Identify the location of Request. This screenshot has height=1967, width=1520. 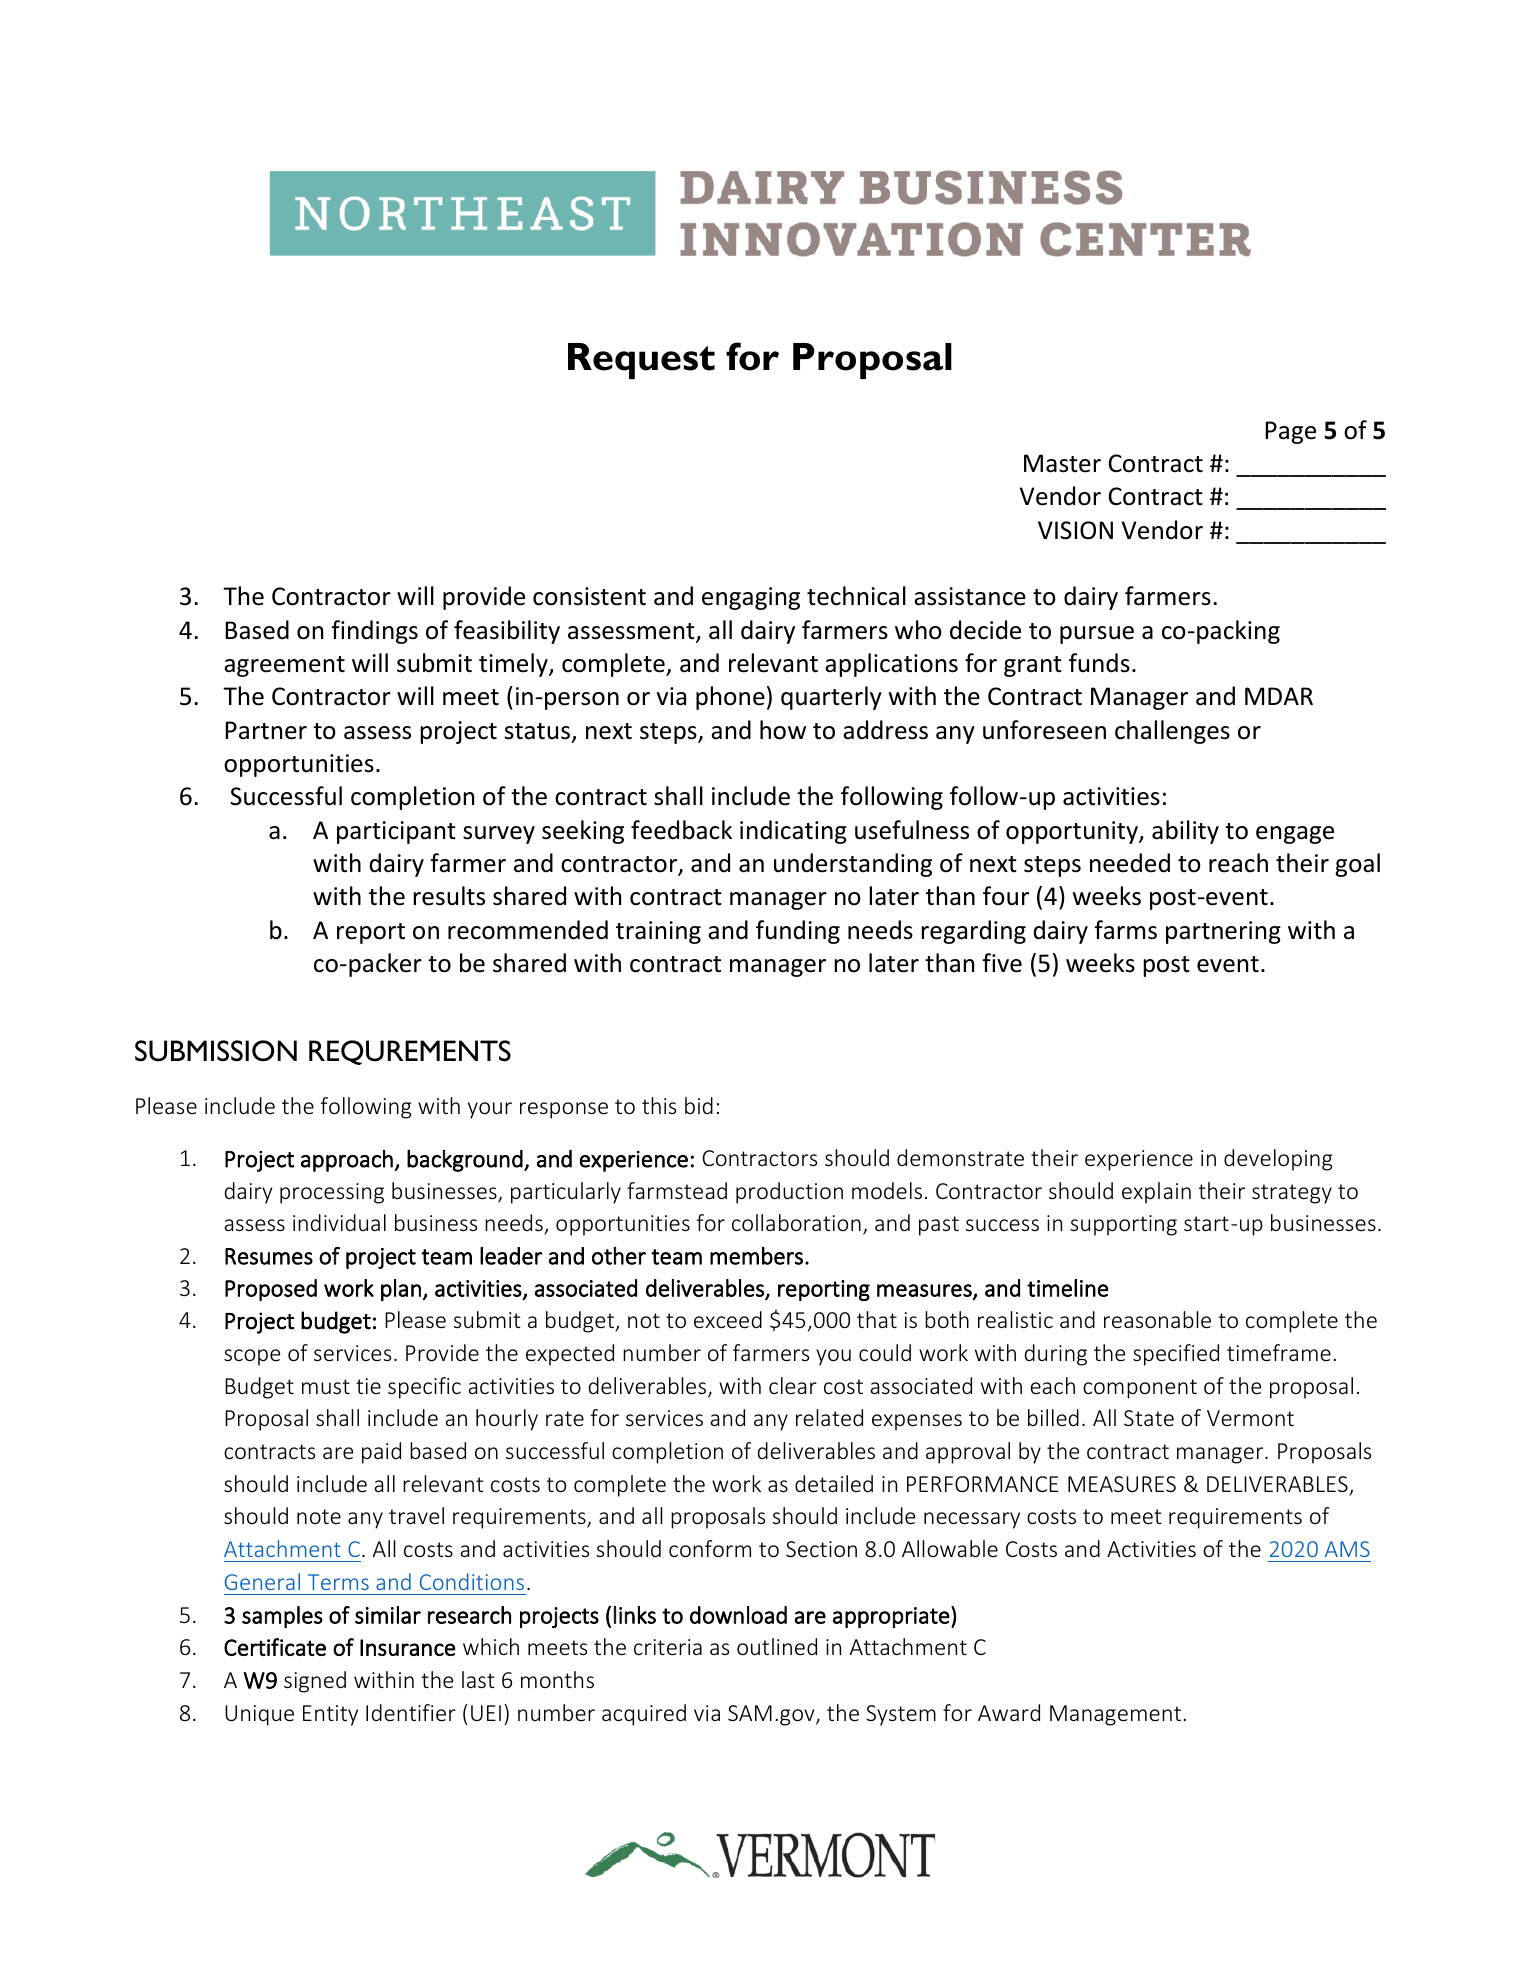
(641, 361).
